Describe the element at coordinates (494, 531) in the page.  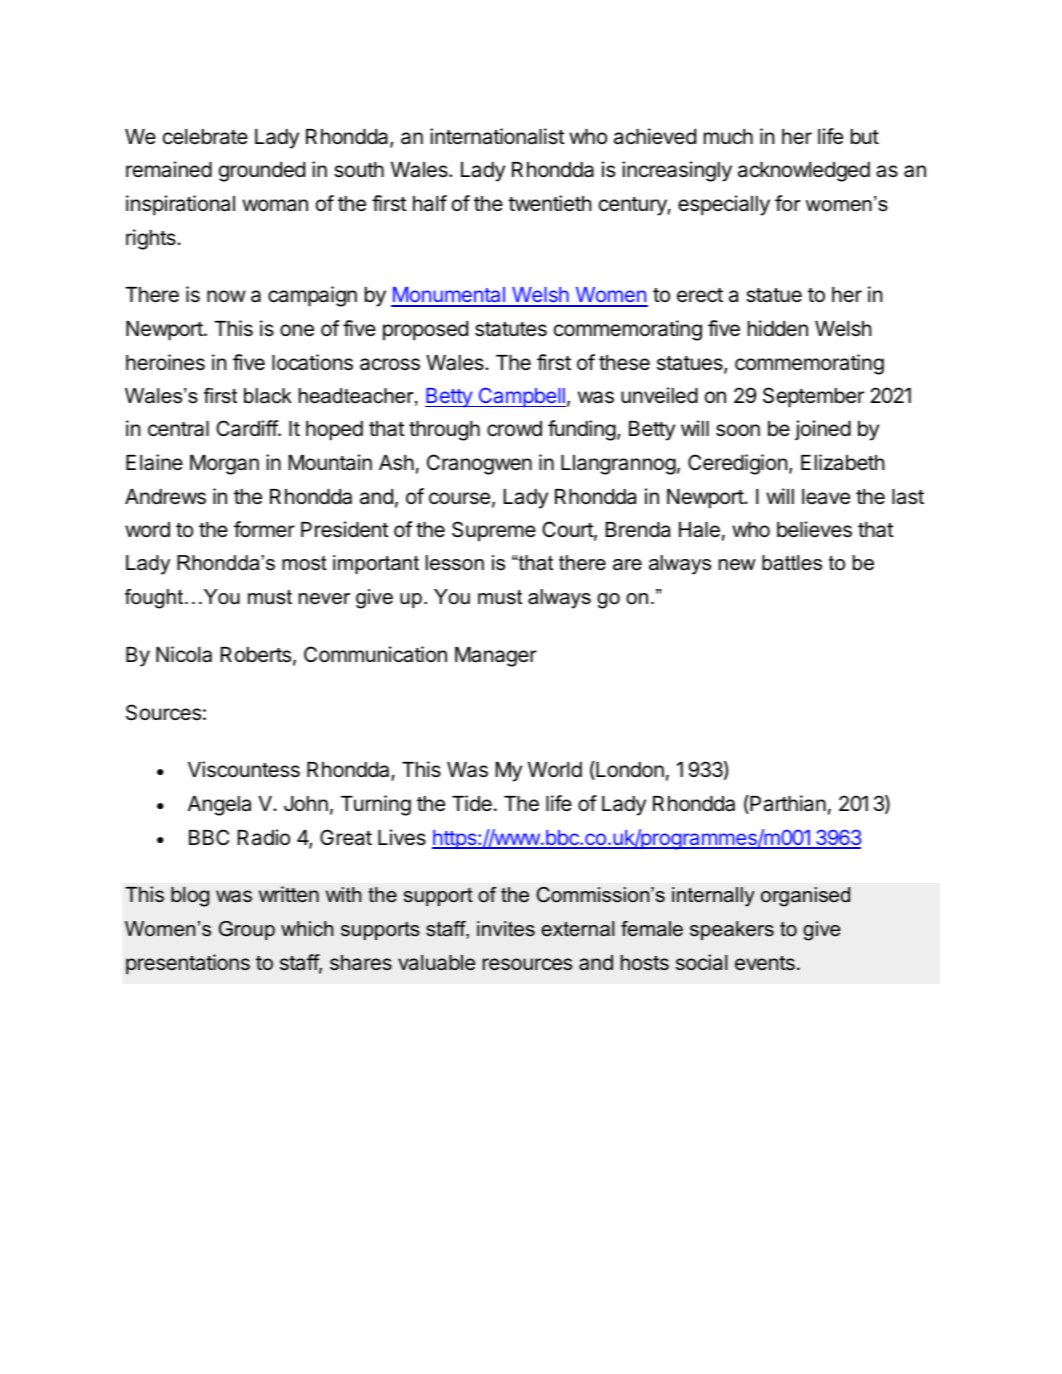
I see `Supreme` at that location.
